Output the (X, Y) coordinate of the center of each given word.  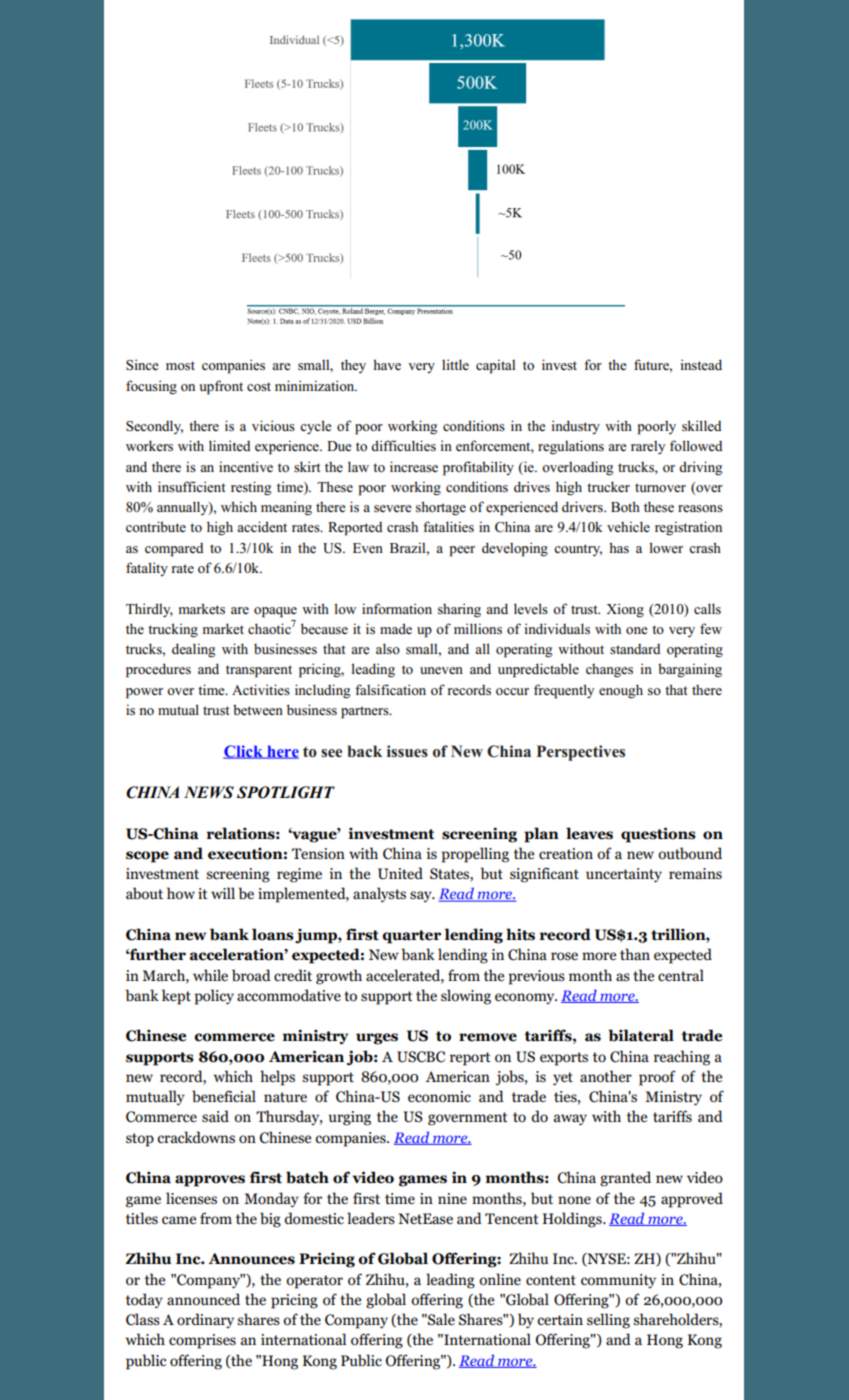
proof (657, 1078)
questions (658, 835)
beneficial (224, 1096)
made (396, 628)
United (400, 873)
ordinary (205, 1320)
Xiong (625, 610)
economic (439, 1097)
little (455, 364)
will (223, 893)
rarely (648, 447)
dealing (193, 650)
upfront (221, 387)
